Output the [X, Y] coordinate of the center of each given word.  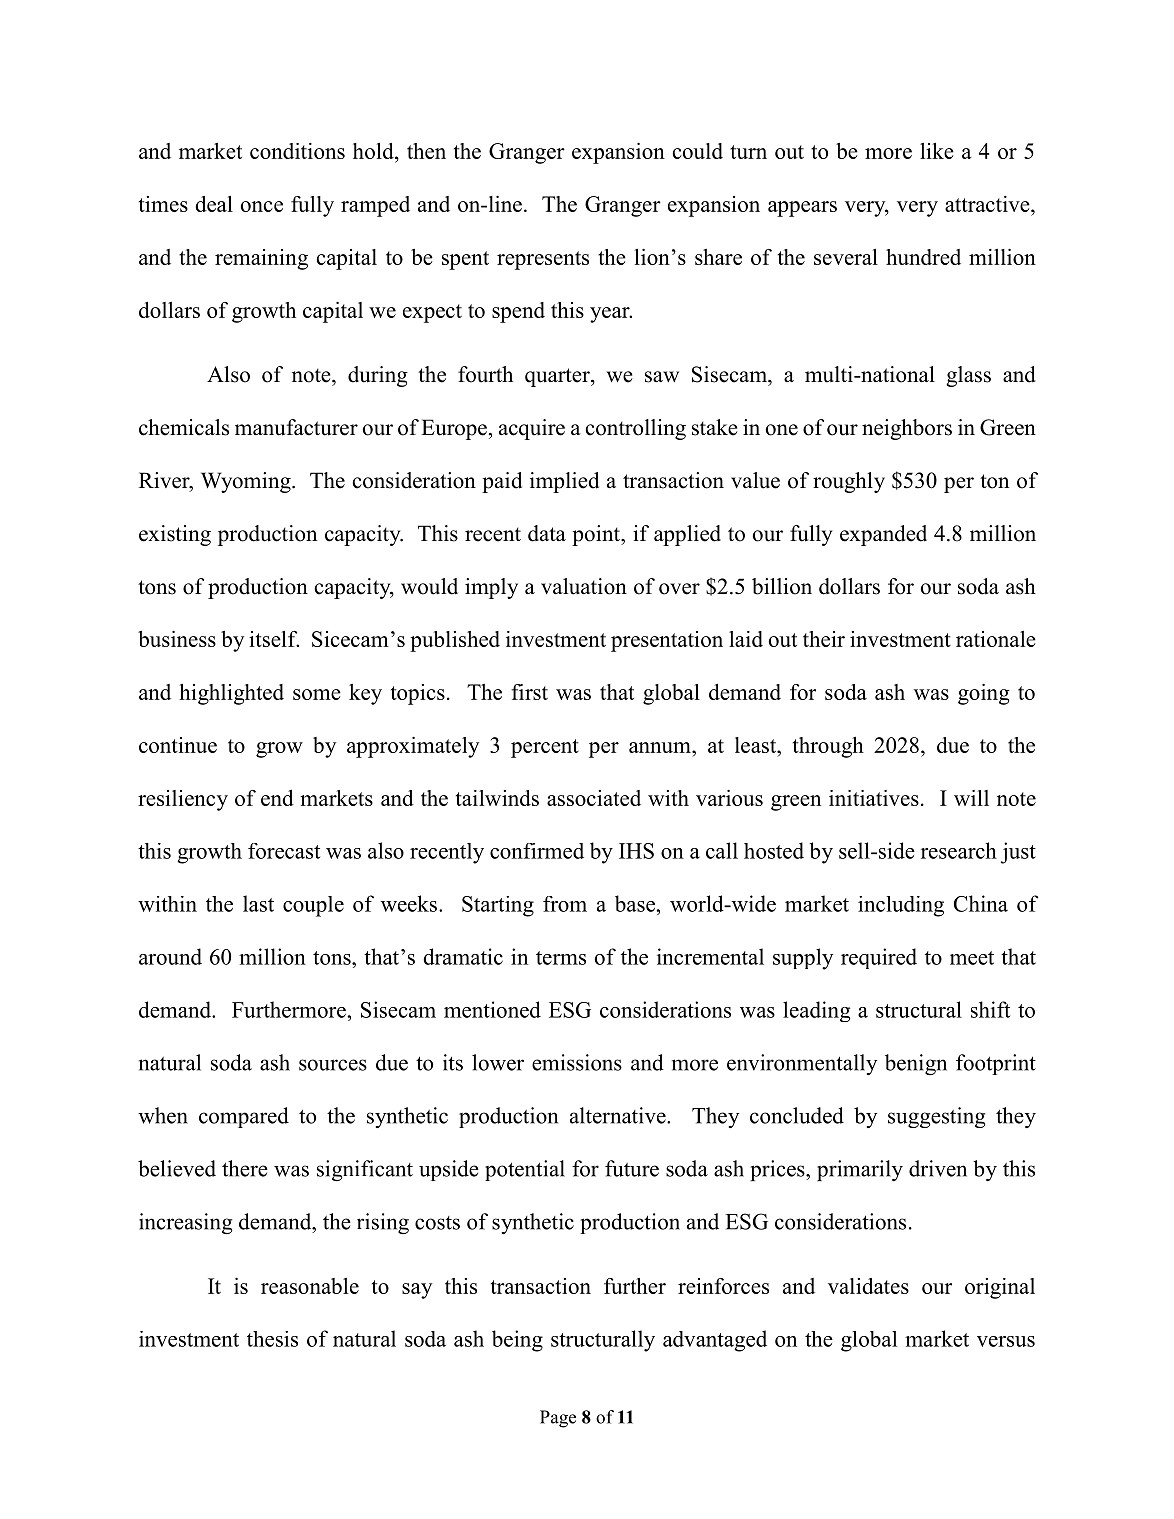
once [262, 206]
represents [543, 260]
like [937, 151]
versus [1006, 1341]
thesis [272, 1339]
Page [558, 1419]
